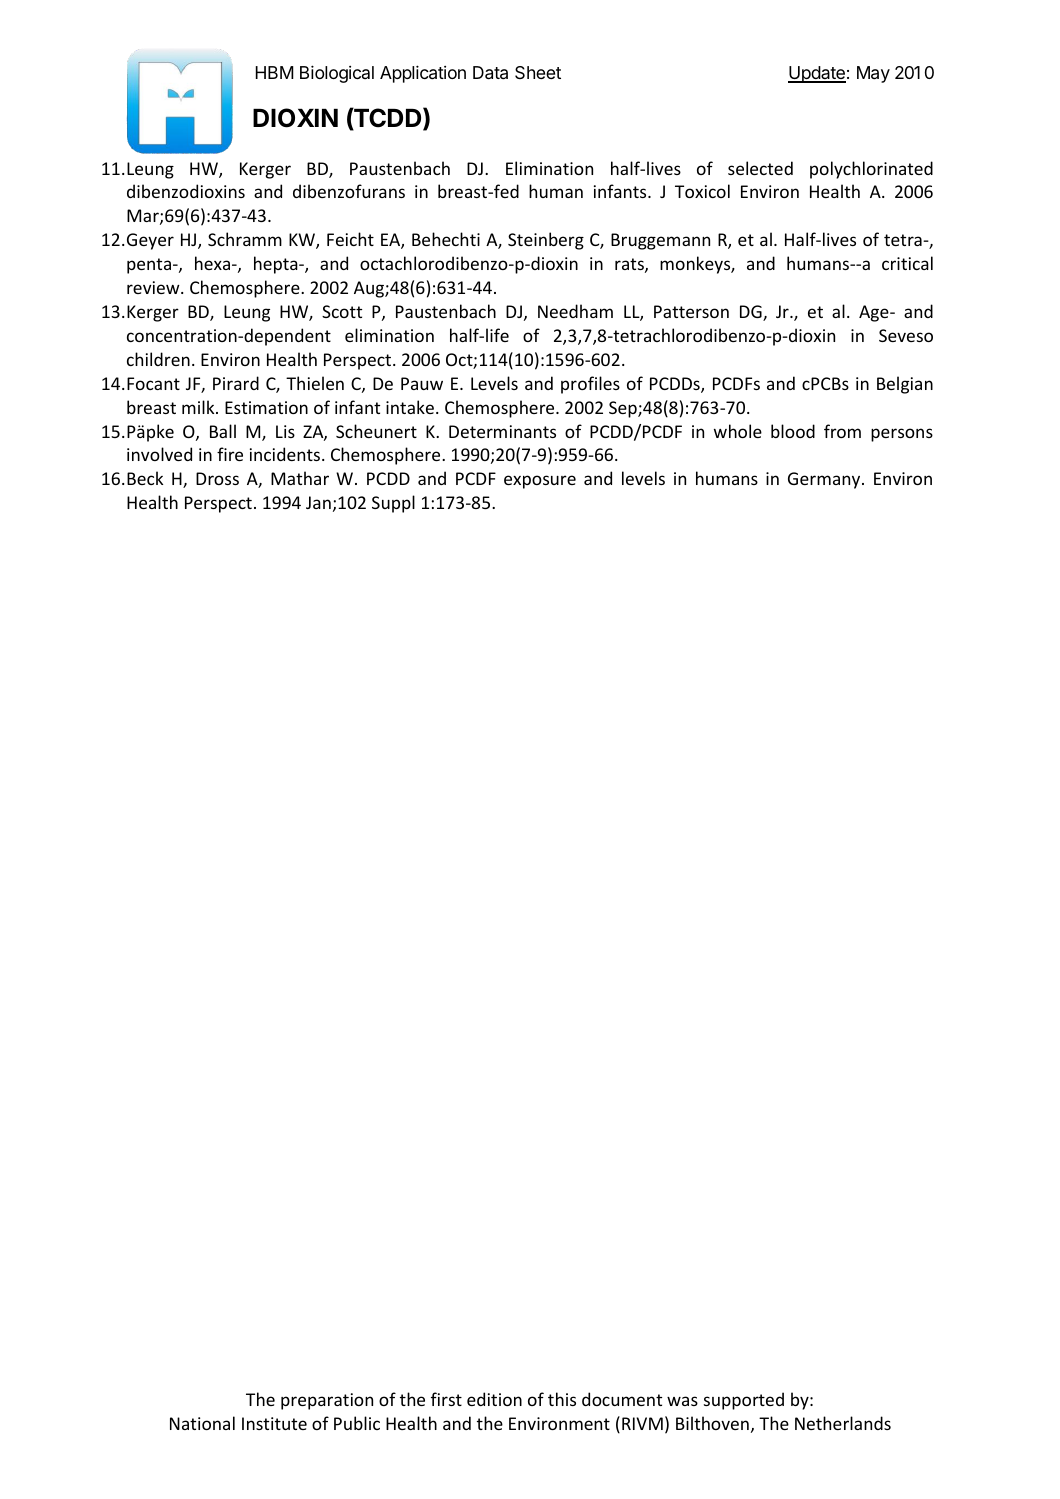 This screenshot has width=1060, height=1499. I want to click on blood, so click(793, 431).
